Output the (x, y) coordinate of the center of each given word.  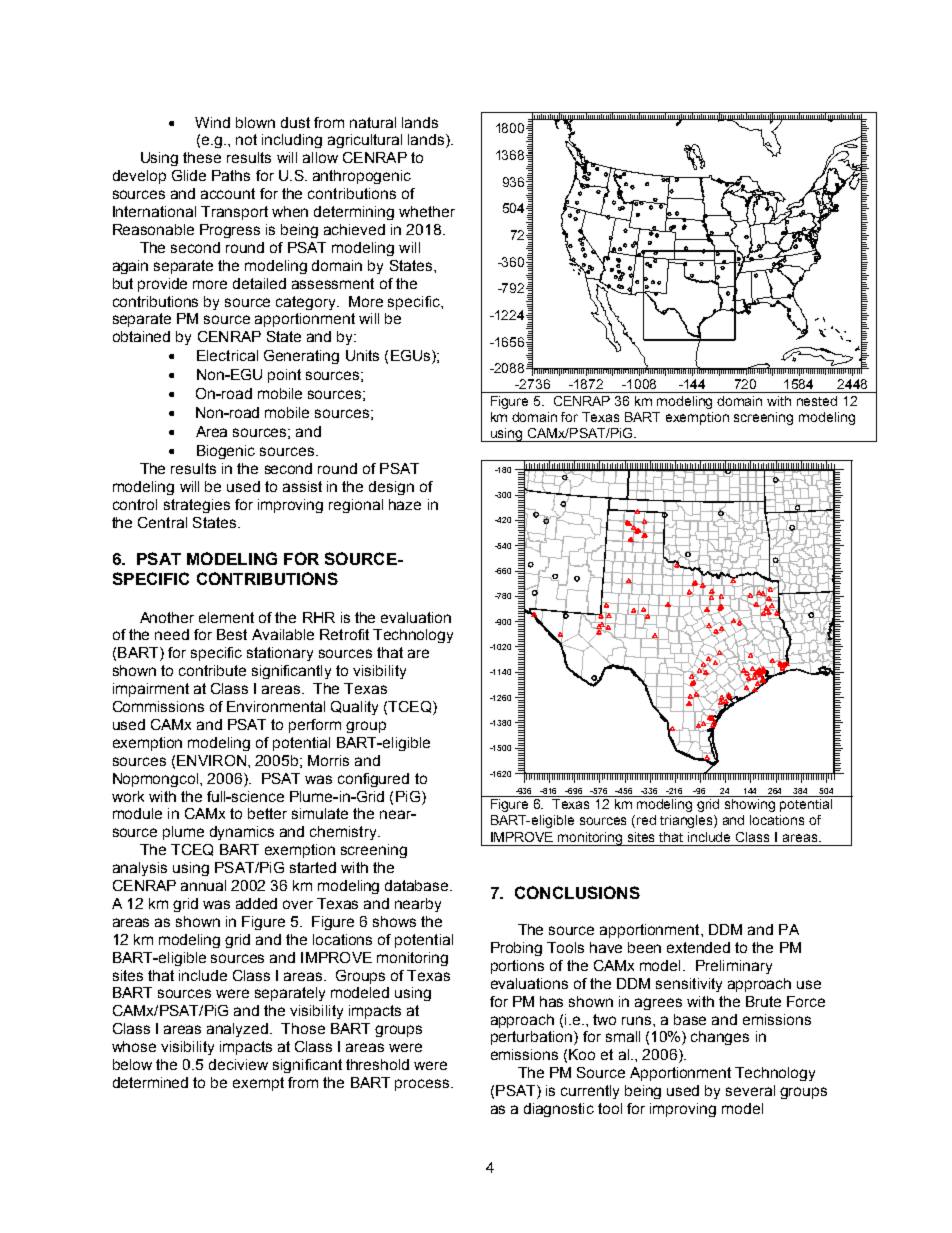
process (423, 1085)
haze (405, 504)
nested (817, 401)
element (226, 617)
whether (427, 211)
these (202, 157)
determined (150, 1082)
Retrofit (344, 634)
